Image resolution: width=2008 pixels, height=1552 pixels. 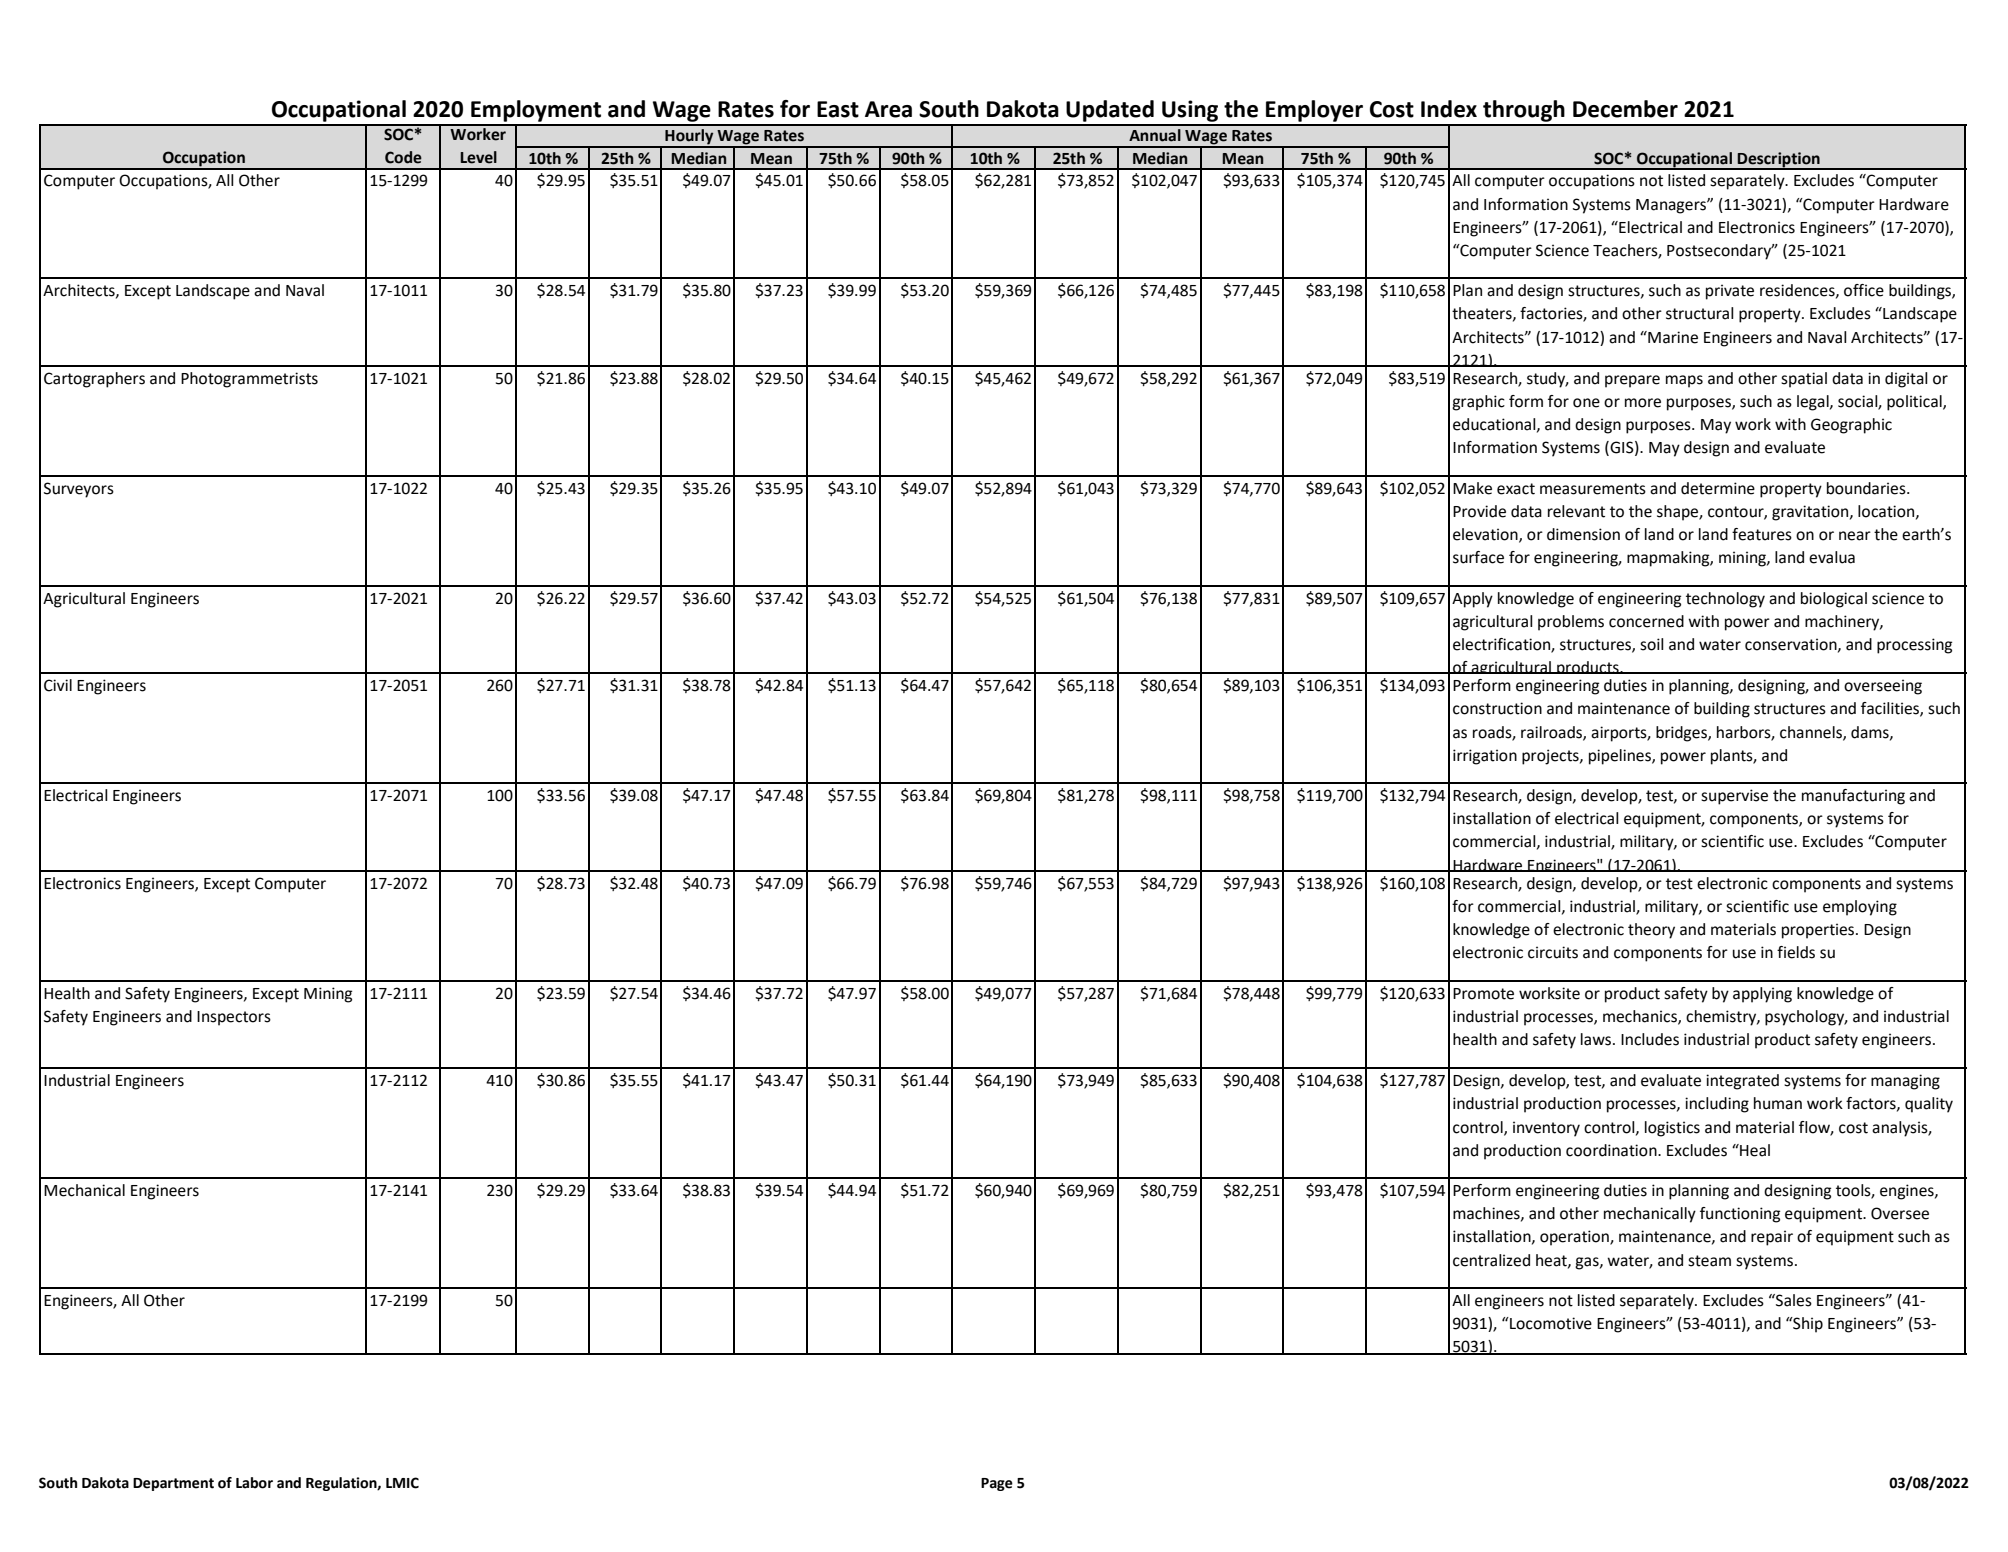 What do you see at coordinates (888, 109) in the screenshot?
I see `Area` at bounding box center [888, 109].
